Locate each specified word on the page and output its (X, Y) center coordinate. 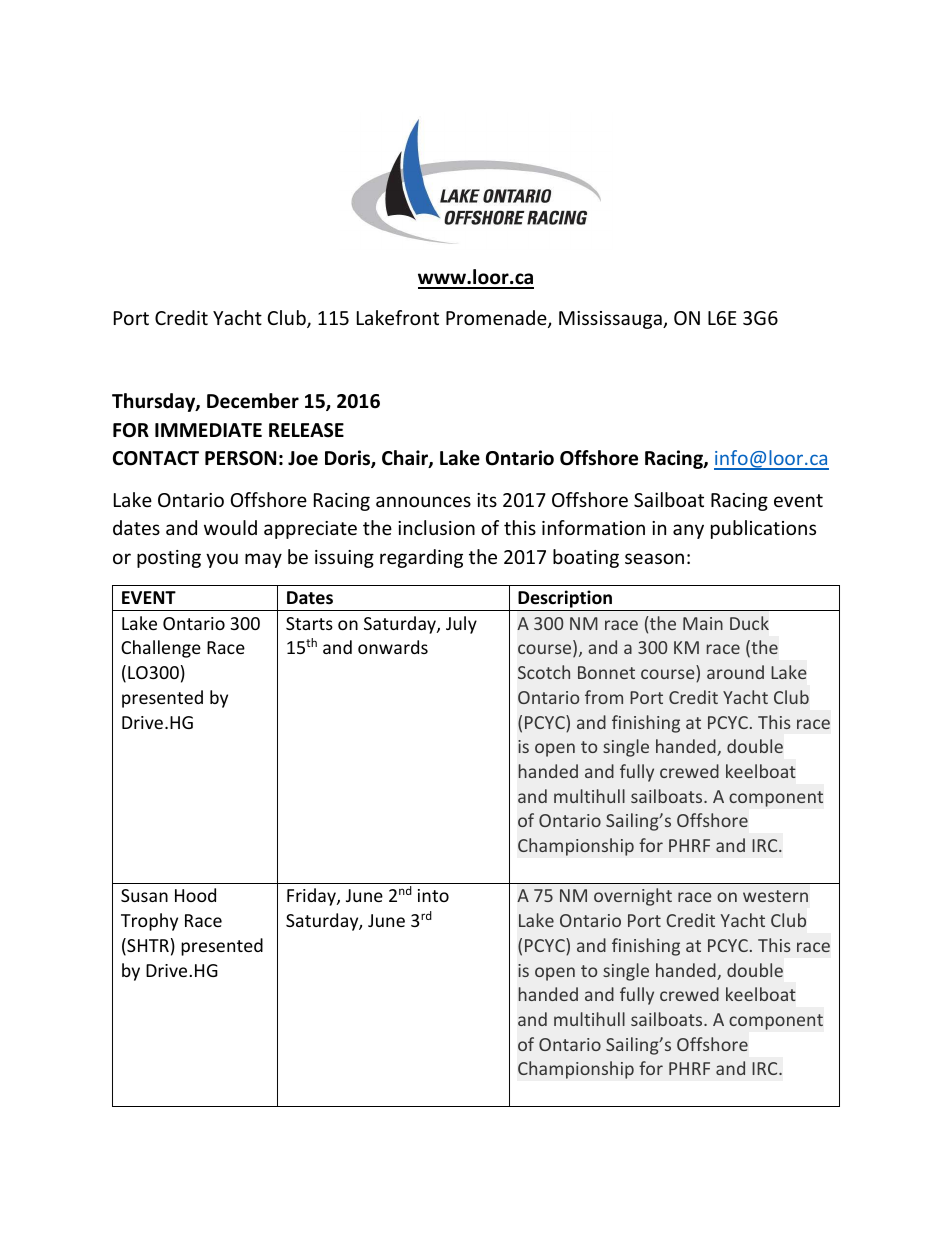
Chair (406, 459)
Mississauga (611, 320)
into (433, 895)
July (461, 625)
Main (703, 623)
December (253, 401)
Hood (195, 895)
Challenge (161, 649)
